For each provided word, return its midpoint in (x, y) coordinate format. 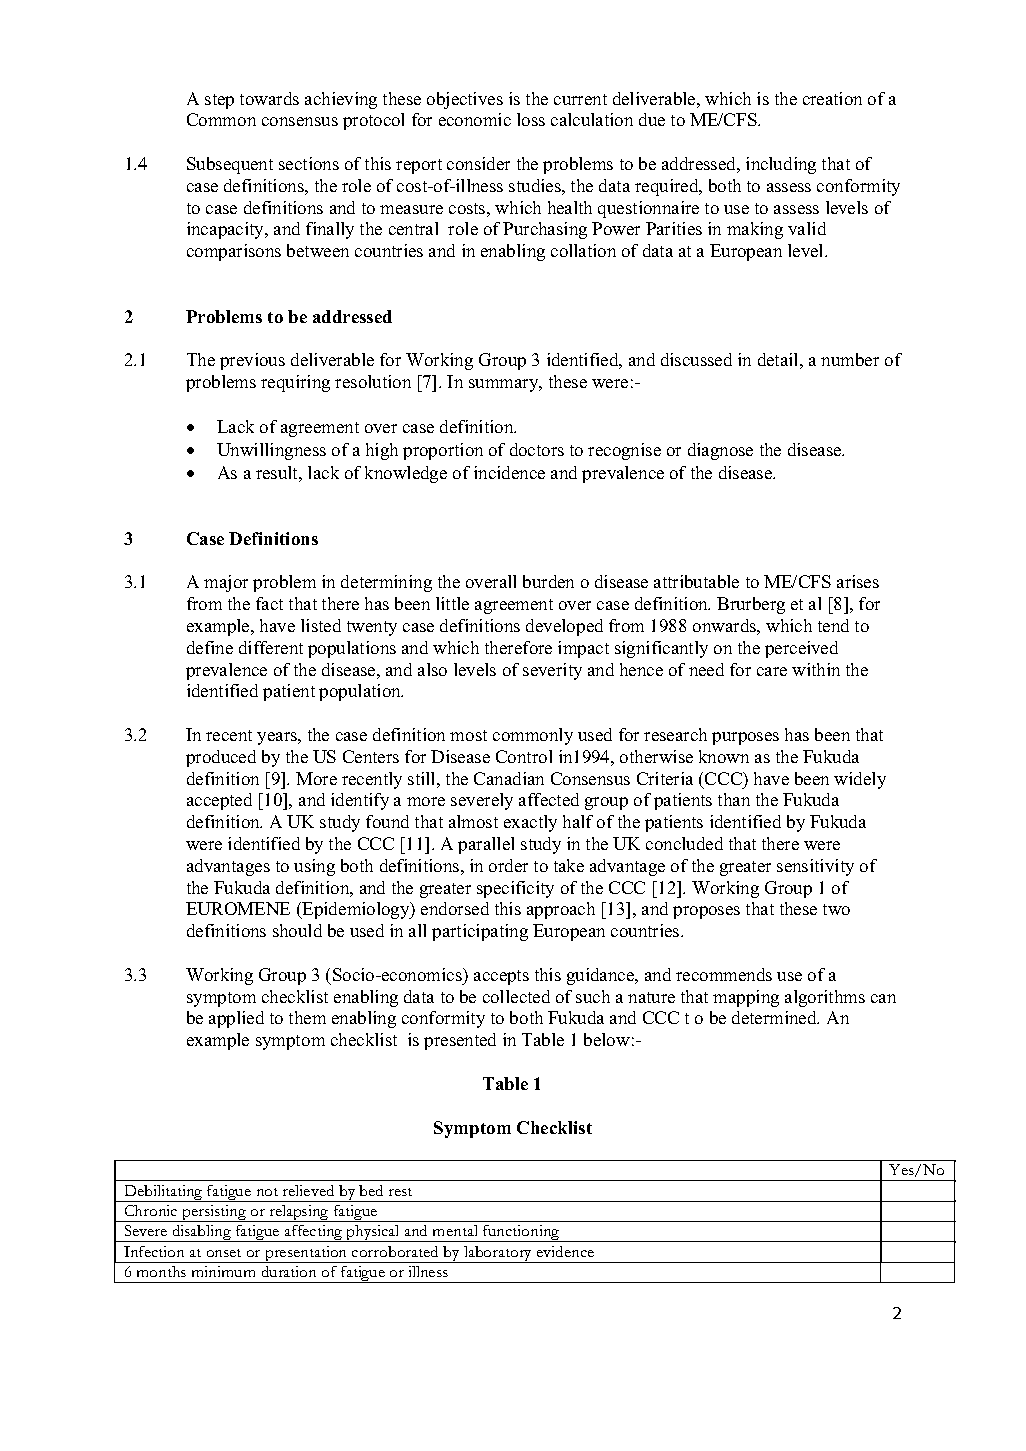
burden (548, 581)
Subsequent (230, 165)
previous (252, 361)
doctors (537, 449)
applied (236, 1019)
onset (224, 1253)
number (850, 359)
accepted (219, 801)
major (226, 583)
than (734, 799)
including (781, 165)
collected (516, 996)
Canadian (509, 778)
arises (858, 581)
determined (775, 1017)
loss (531, 119)
